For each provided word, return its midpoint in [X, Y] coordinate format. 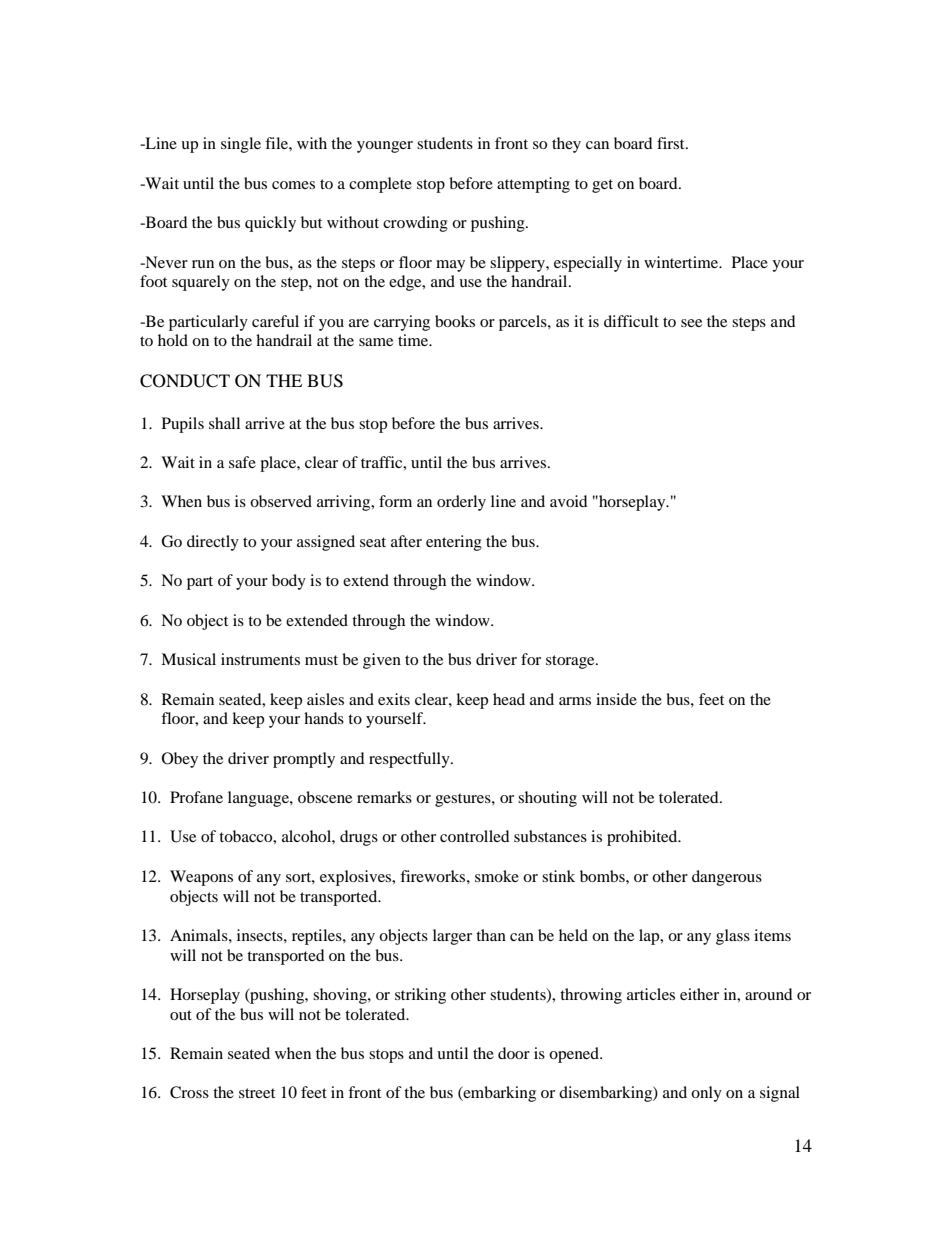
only [706, 1094]
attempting [533, 185]
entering [454, 543]
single [241, 145]
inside [616, 699]
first [672, 143]
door [514, 1053]
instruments [260, 659]
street [257, 1093]
